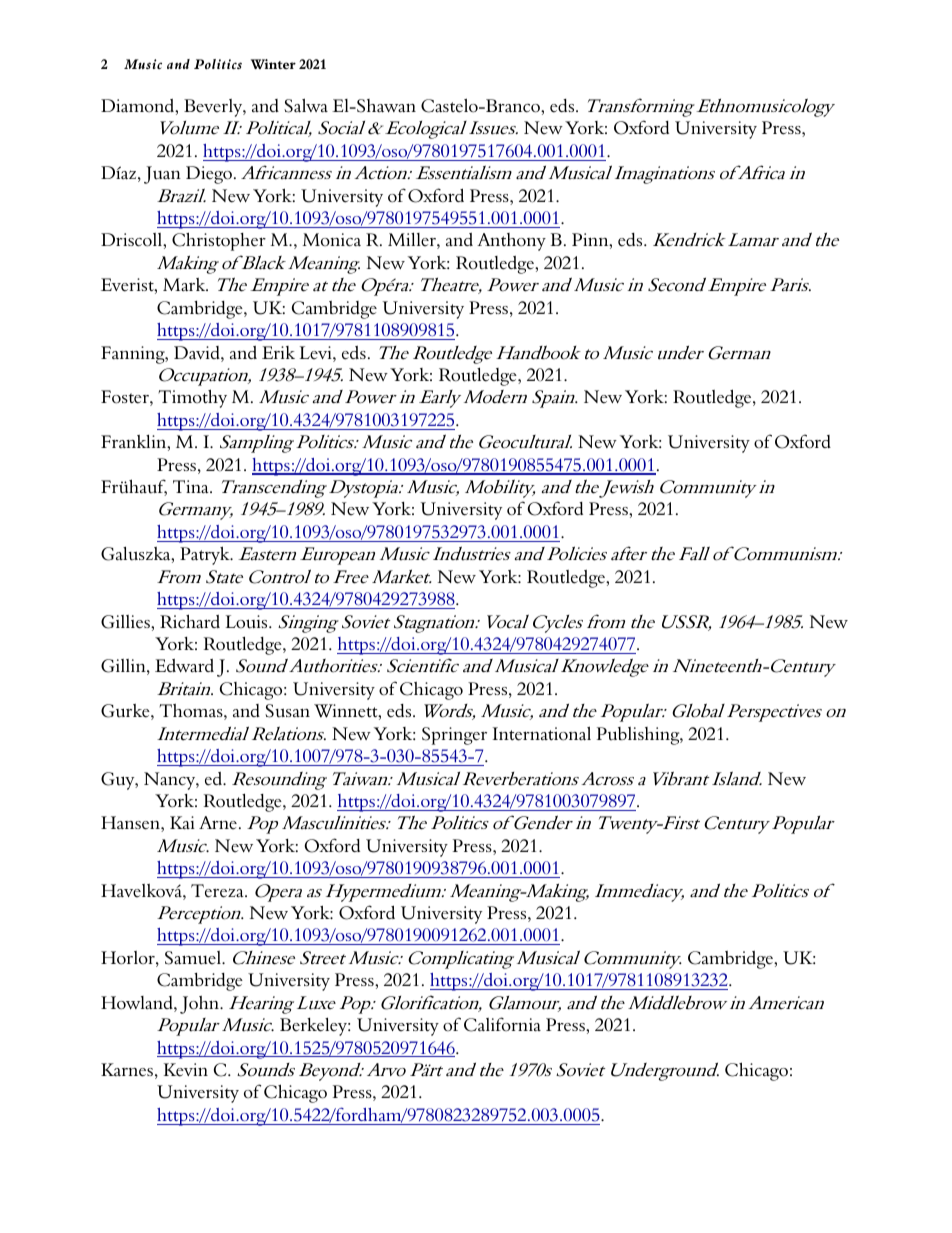 This page has height=1233, width=952. I want to click on Louis, so click(248, 622).
